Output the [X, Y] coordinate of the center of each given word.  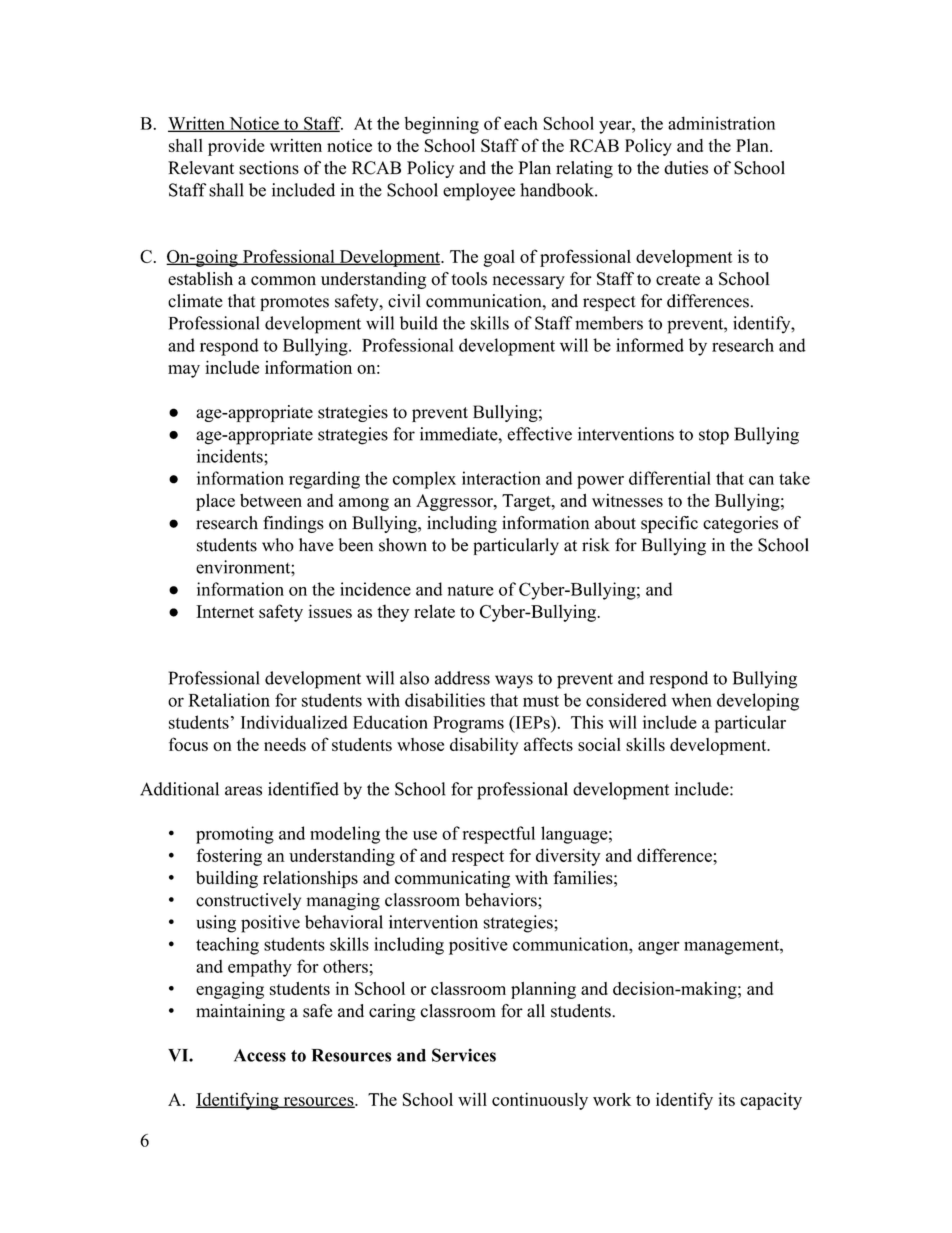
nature [471, 590]
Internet [225, 611]
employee [479, 192]
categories [740, 524]
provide [236, 147]
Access [260, 1055]
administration [721, 123]
